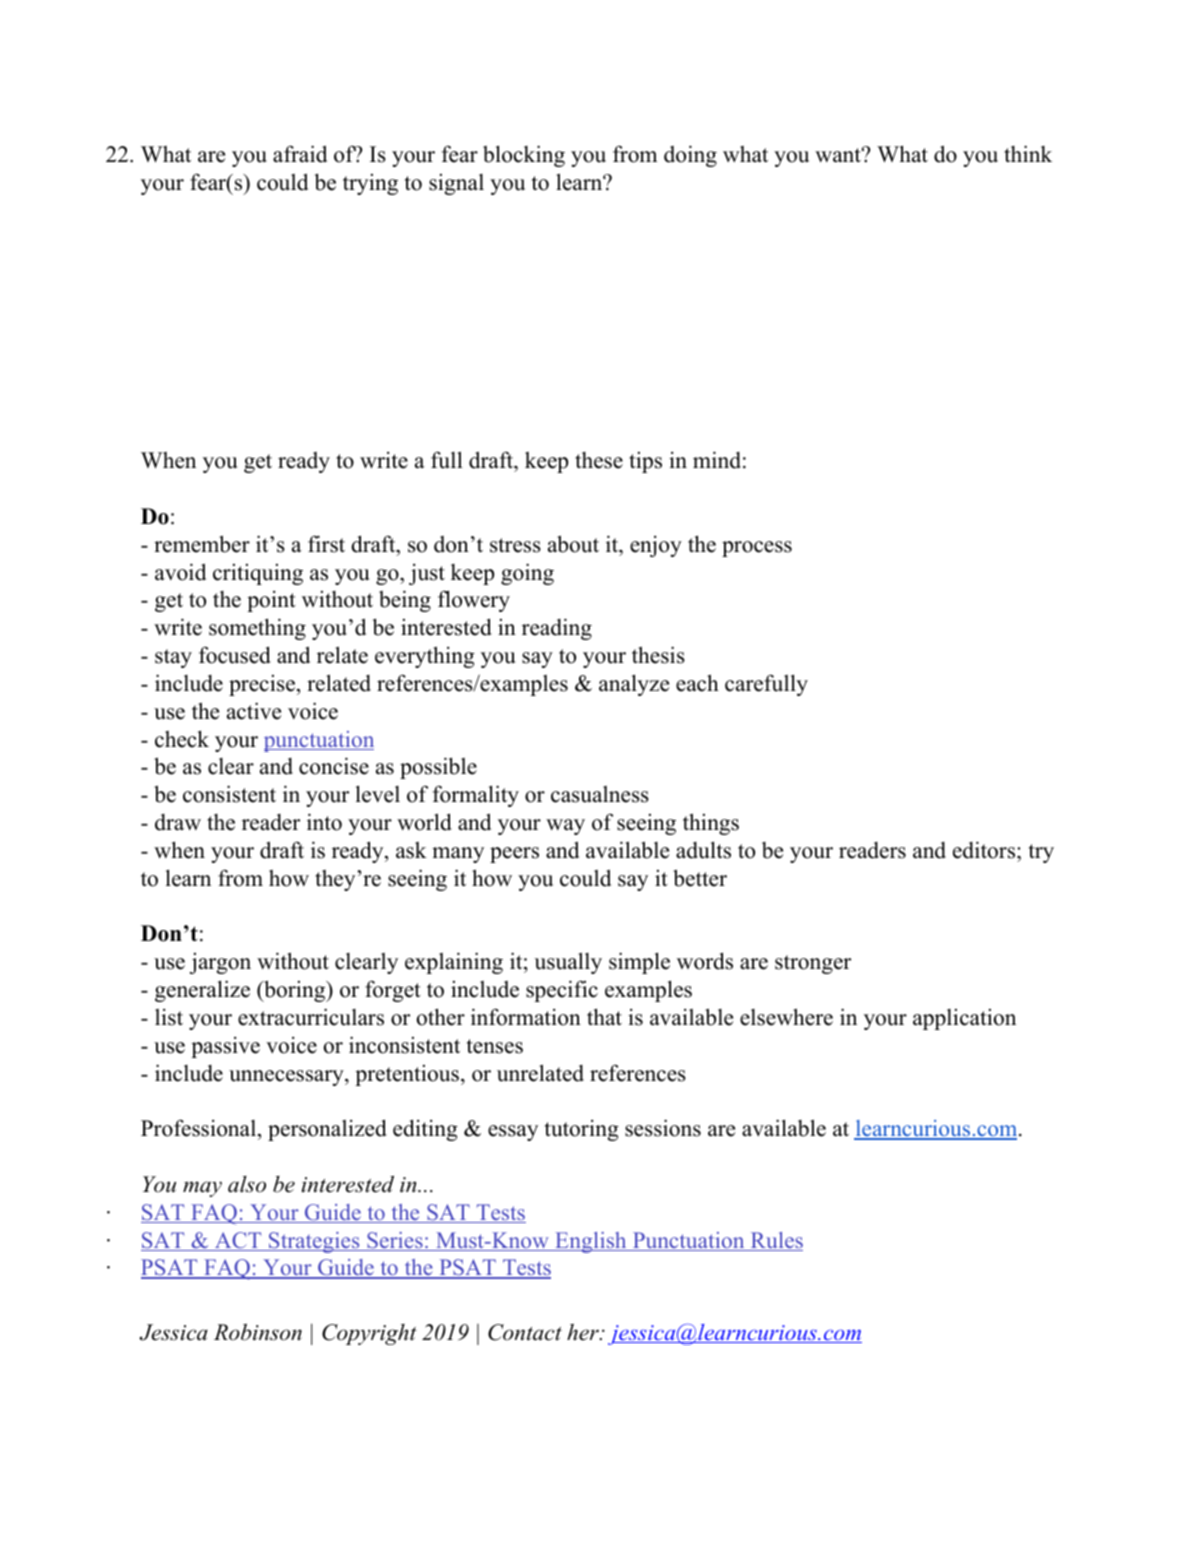 Image resolution: width=1196 pixels, height=1547 pixels. What do you see at coordinates (311, 1017) in the screenshot?
I see `extracurriculars` at bounding box center [311, 1017].
